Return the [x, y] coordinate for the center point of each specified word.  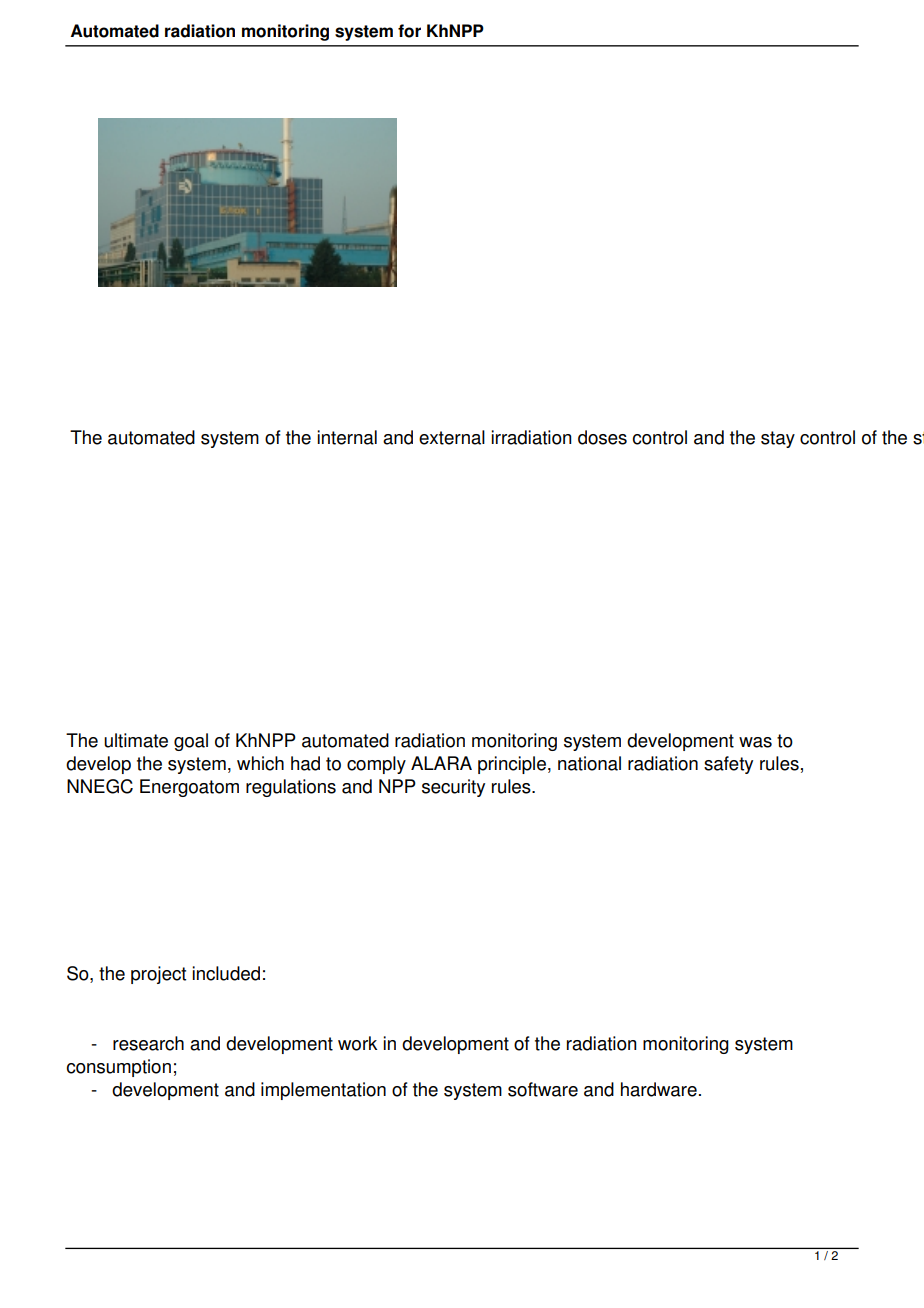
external [452, 437]
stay [778, 439]
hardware [659, 1089]
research [148, 1043]
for [409, 31]
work [357, 1043]
